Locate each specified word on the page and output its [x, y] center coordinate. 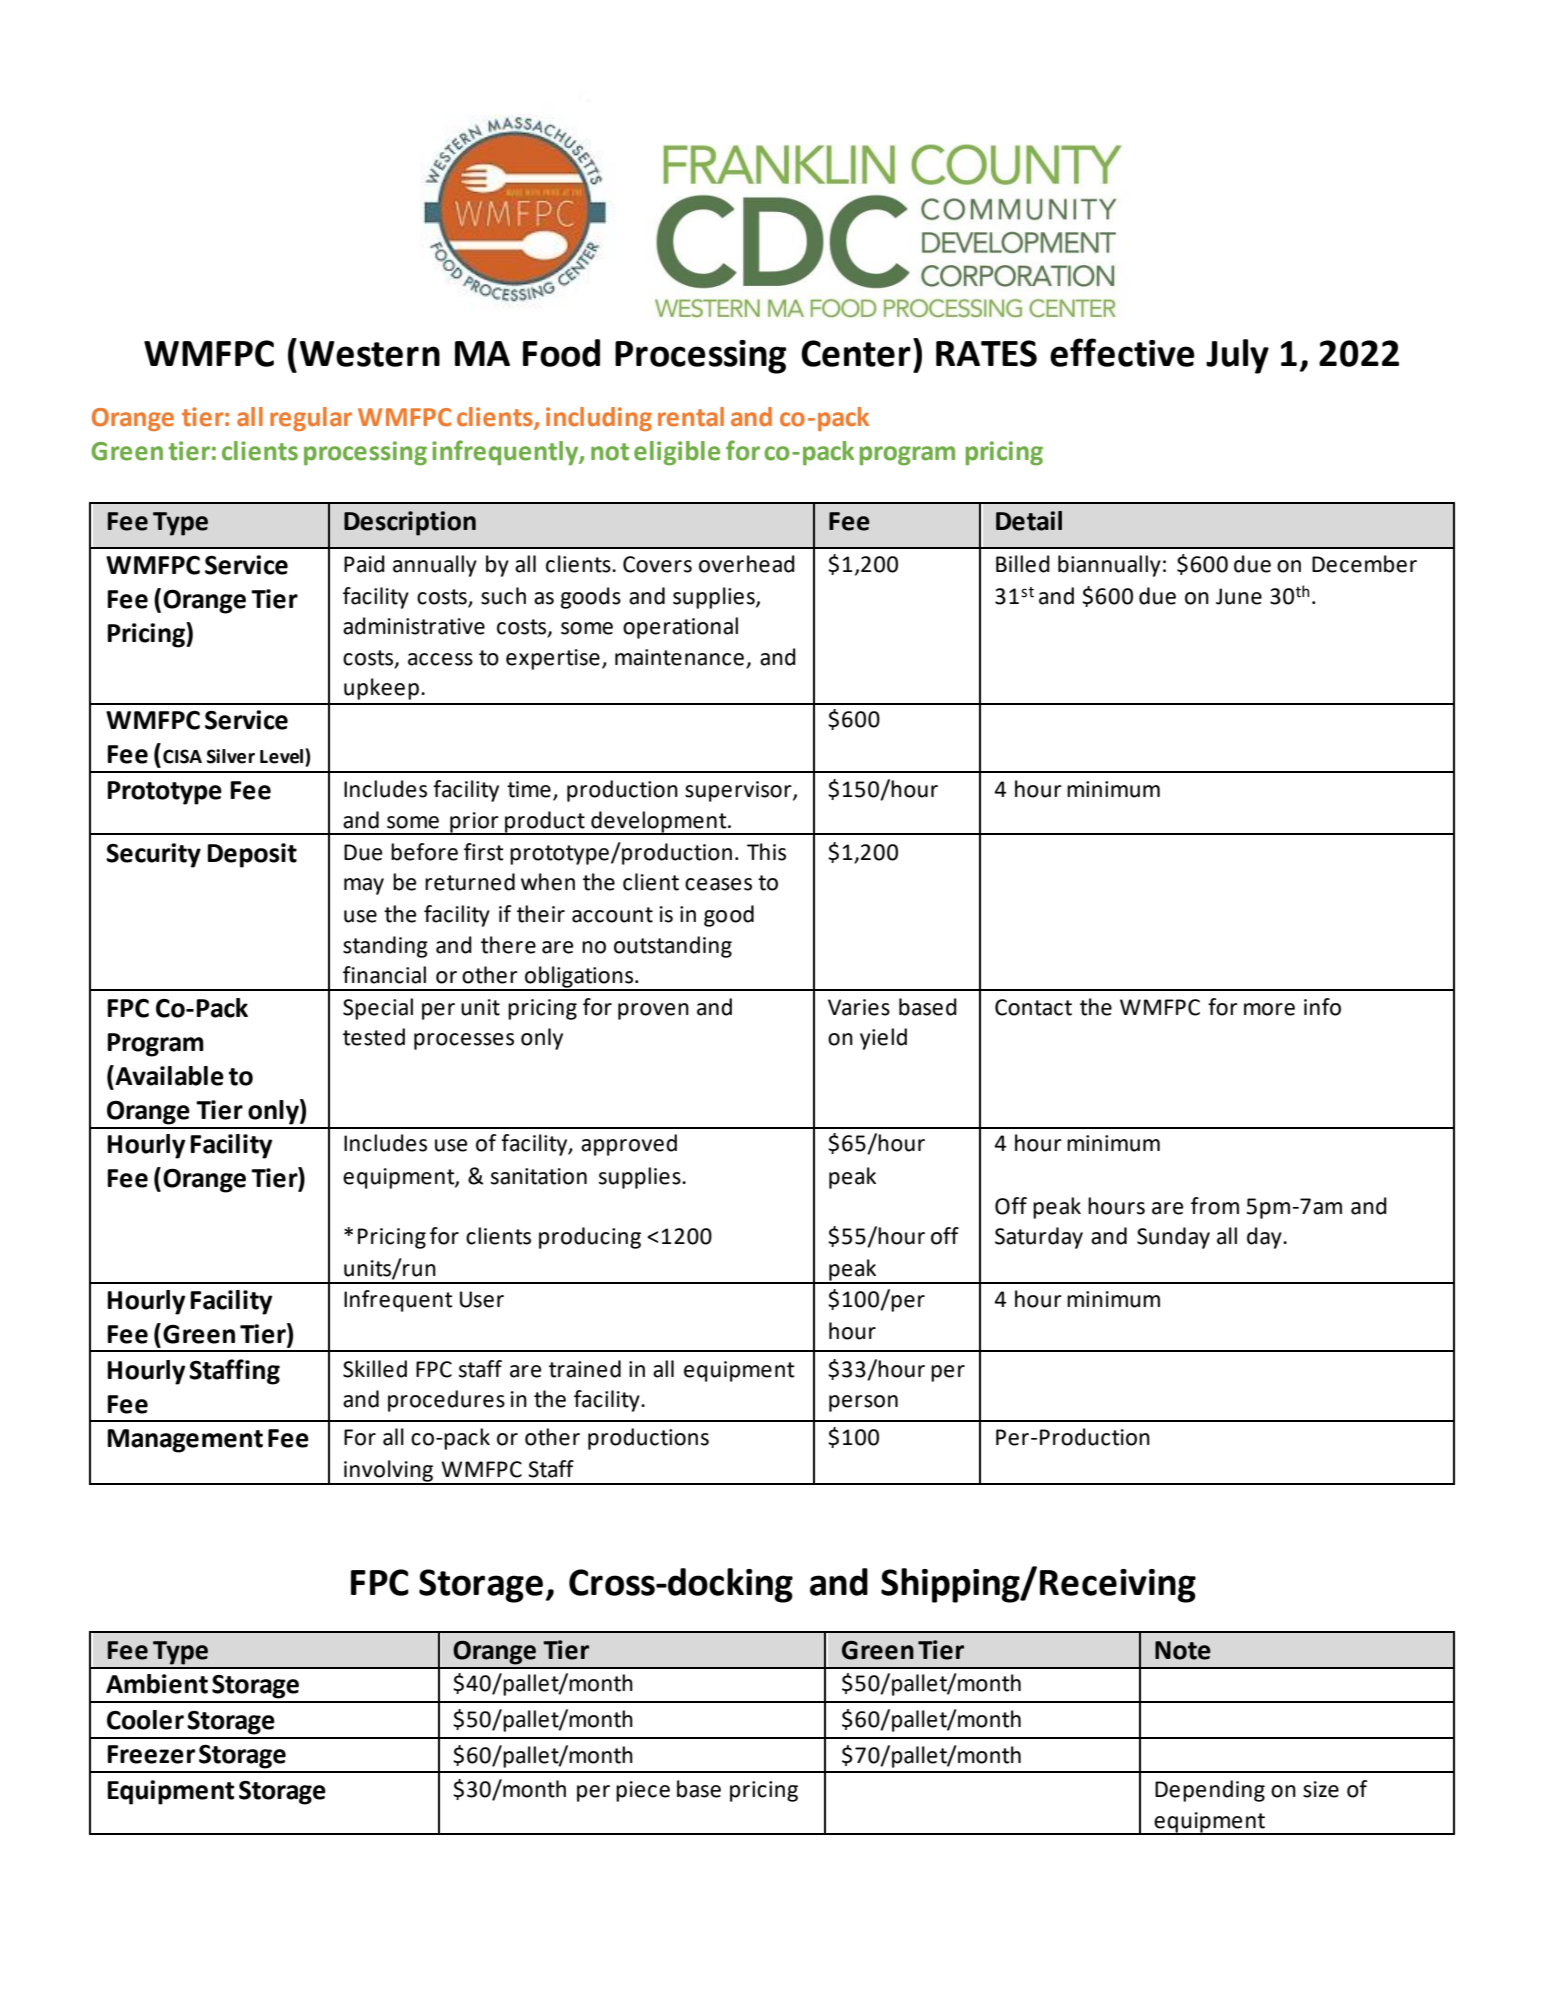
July [1237, 356]
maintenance [679, 657]
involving [389, 1472]
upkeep [381, 689]
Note [1183, 1650]
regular [311, 419]
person [863, 1403]
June [1239, 596]
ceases [718, 884]
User [482, 1299]
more [1269, 1009]
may [364, 886]
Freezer [151, 1754]
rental [691, 417]
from [1215, 1206]
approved [629, 1145]
